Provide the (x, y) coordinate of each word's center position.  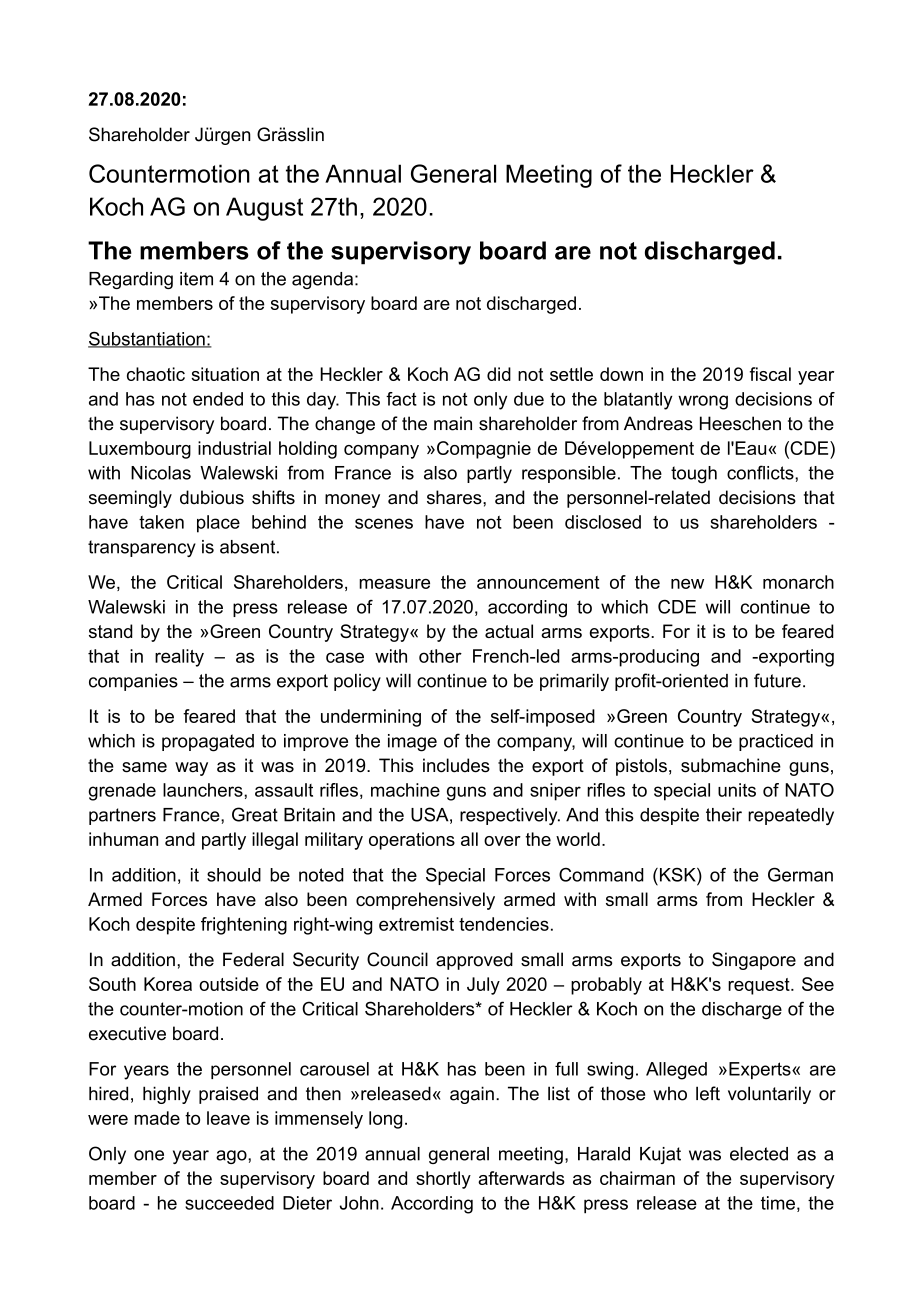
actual (509, 631)
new (687, 584)
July (483, 986)
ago (232, 1157)
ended (218, 399)
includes (456, 765)
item (196, 279)
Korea (168, 984)
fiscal (770, 374)
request (760, 986)
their (724, 815)
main (453, 423)
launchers (204, 790)
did (499, 374)
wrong (703, 402)
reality (179, 658)
